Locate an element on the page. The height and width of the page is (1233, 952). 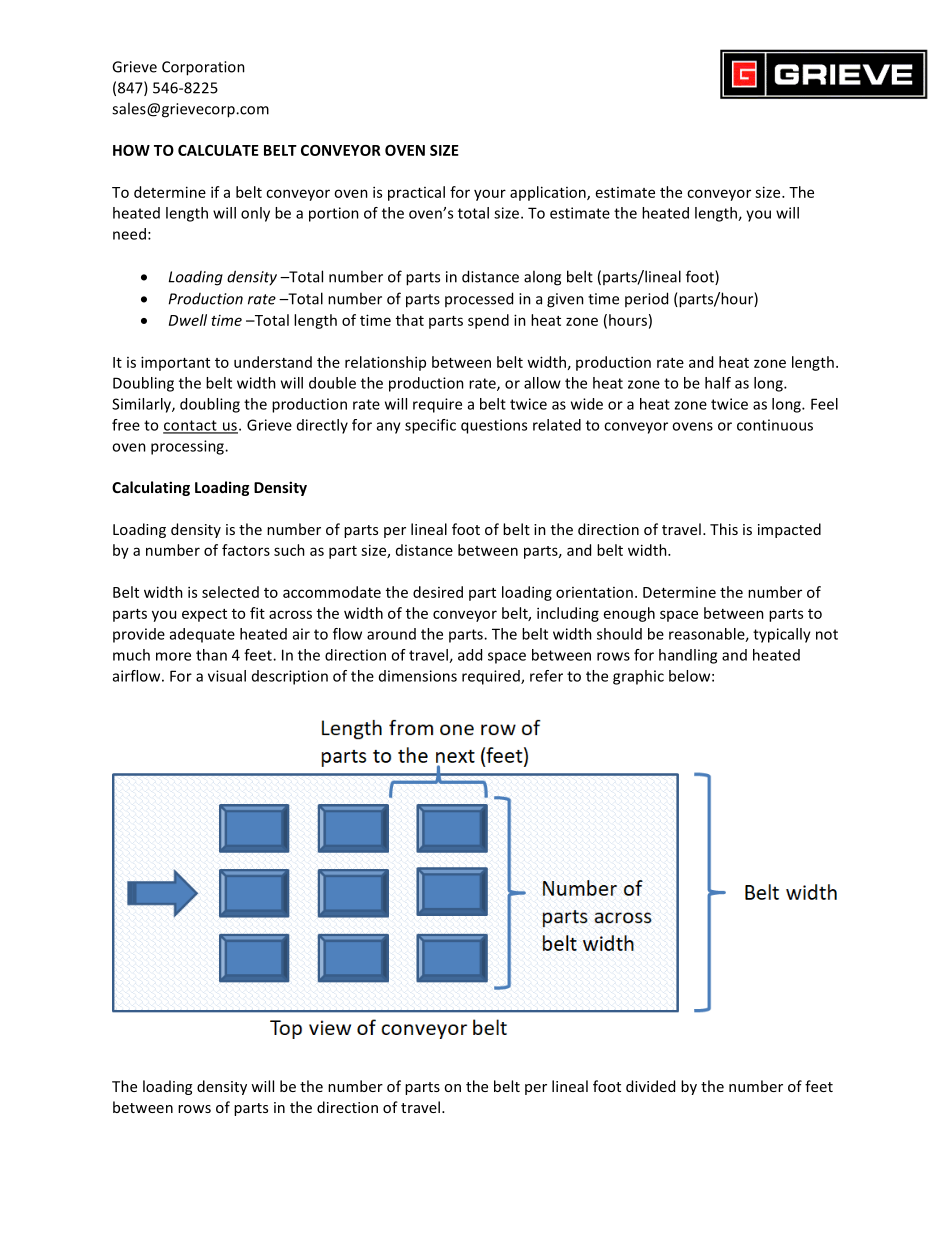
dimensions is located at coordinates (418, 676).
